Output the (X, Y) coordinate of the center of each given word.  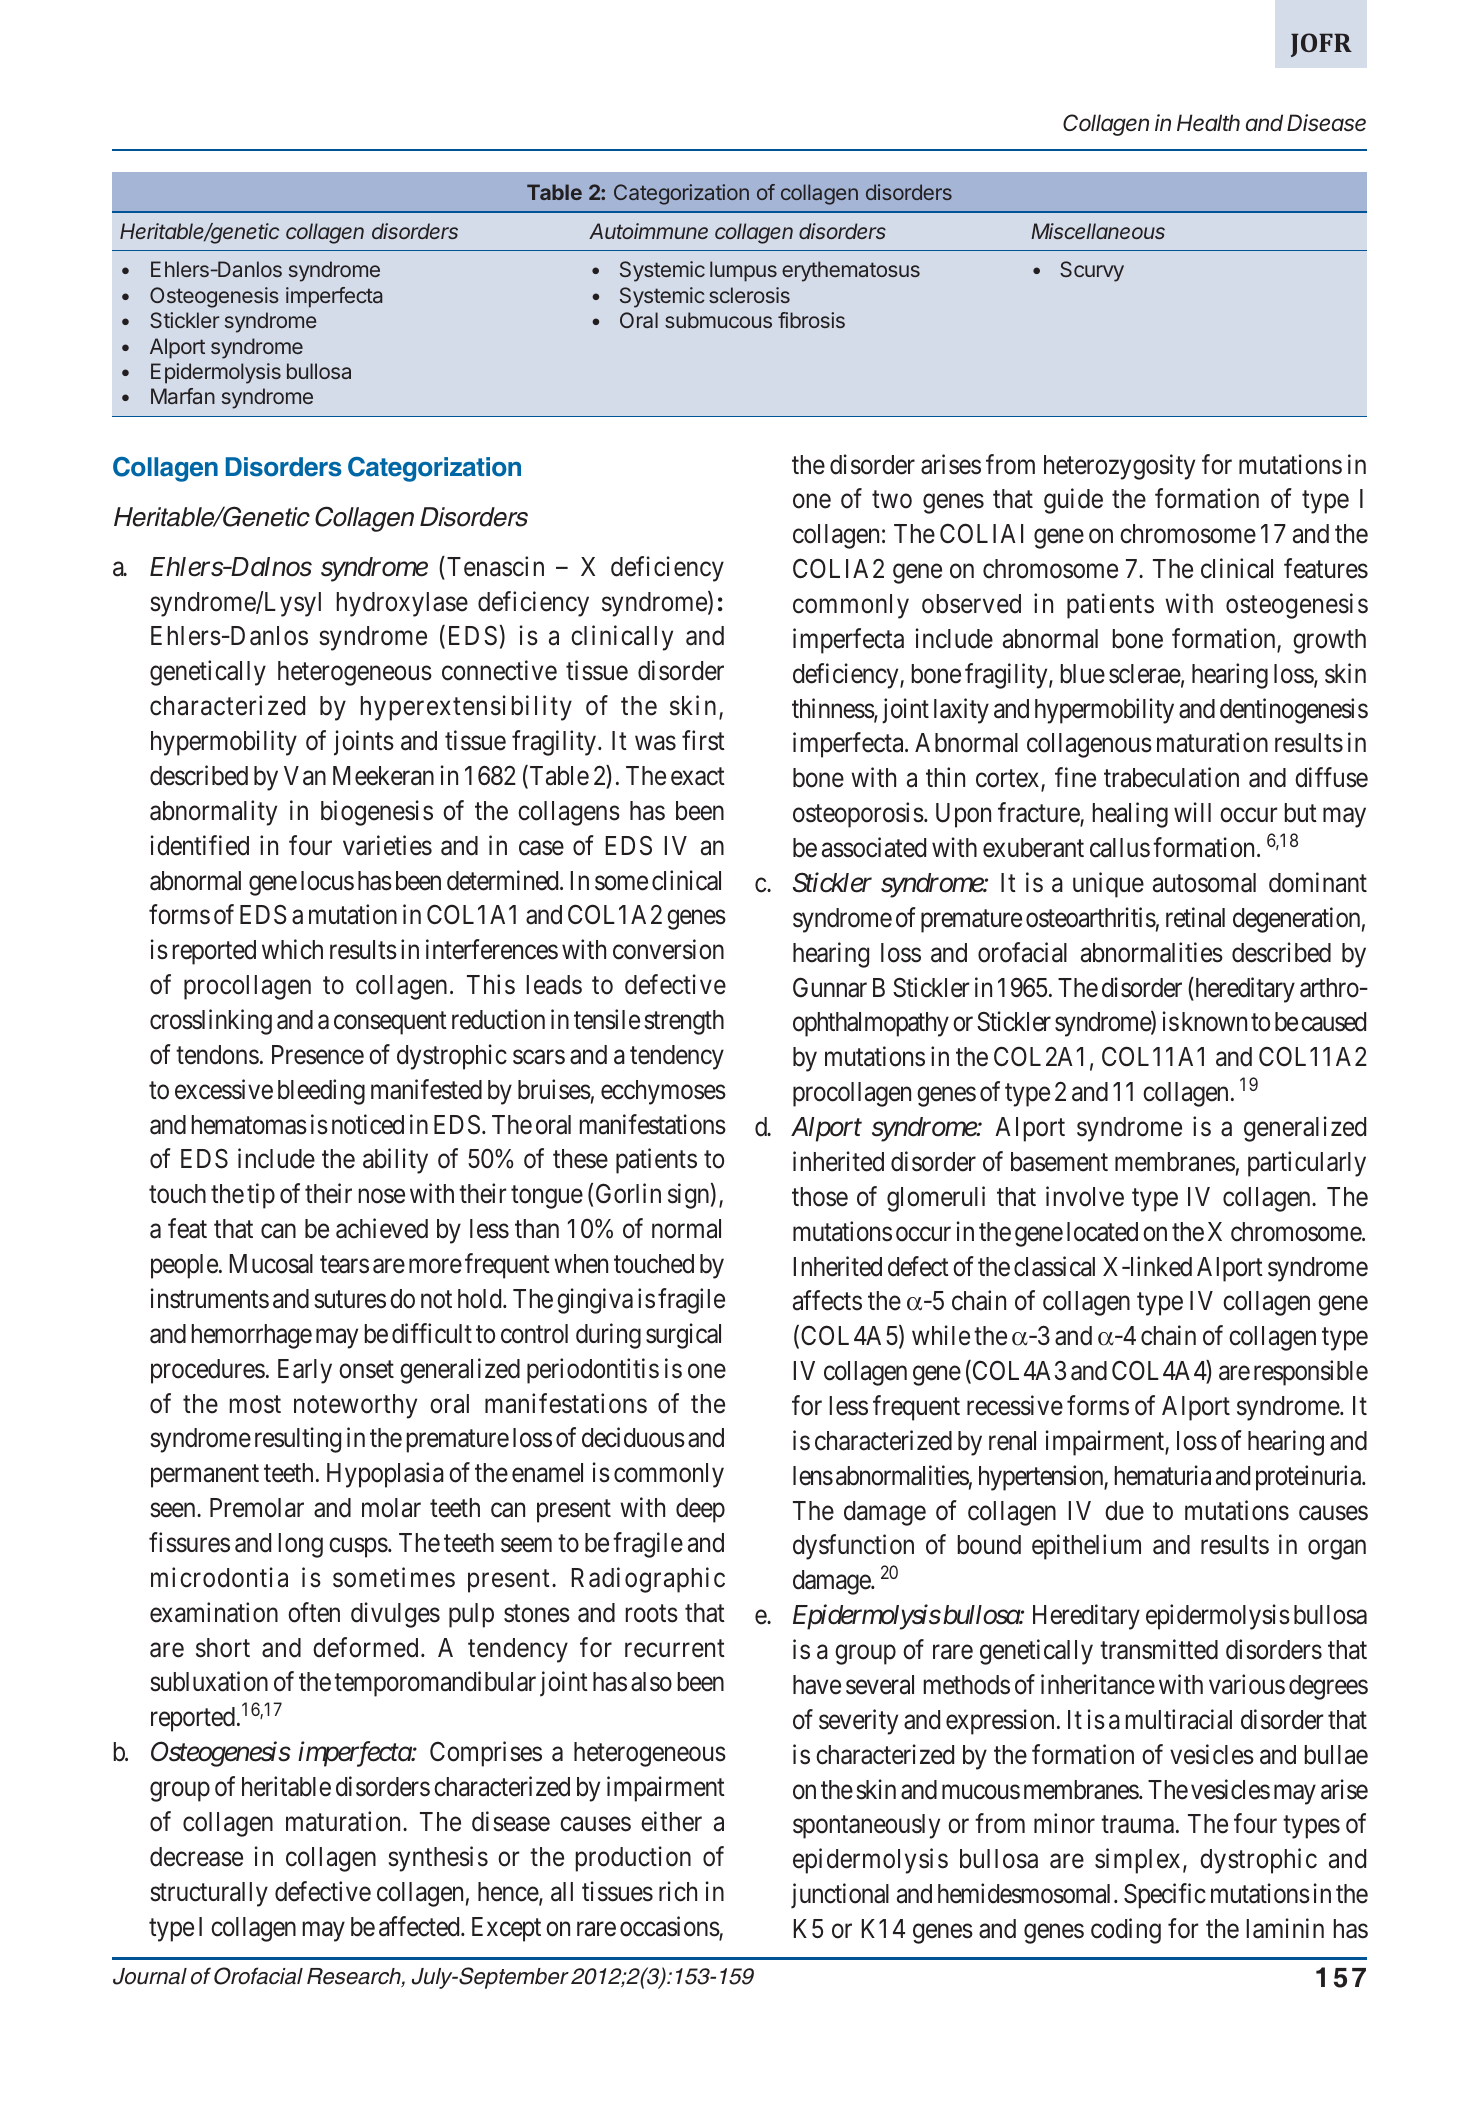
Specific (1165, 1896)
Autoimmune (648, 231)
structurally (209, 1894)
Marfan (183, 396)
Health (1208, 122)
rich (678, 1891)
